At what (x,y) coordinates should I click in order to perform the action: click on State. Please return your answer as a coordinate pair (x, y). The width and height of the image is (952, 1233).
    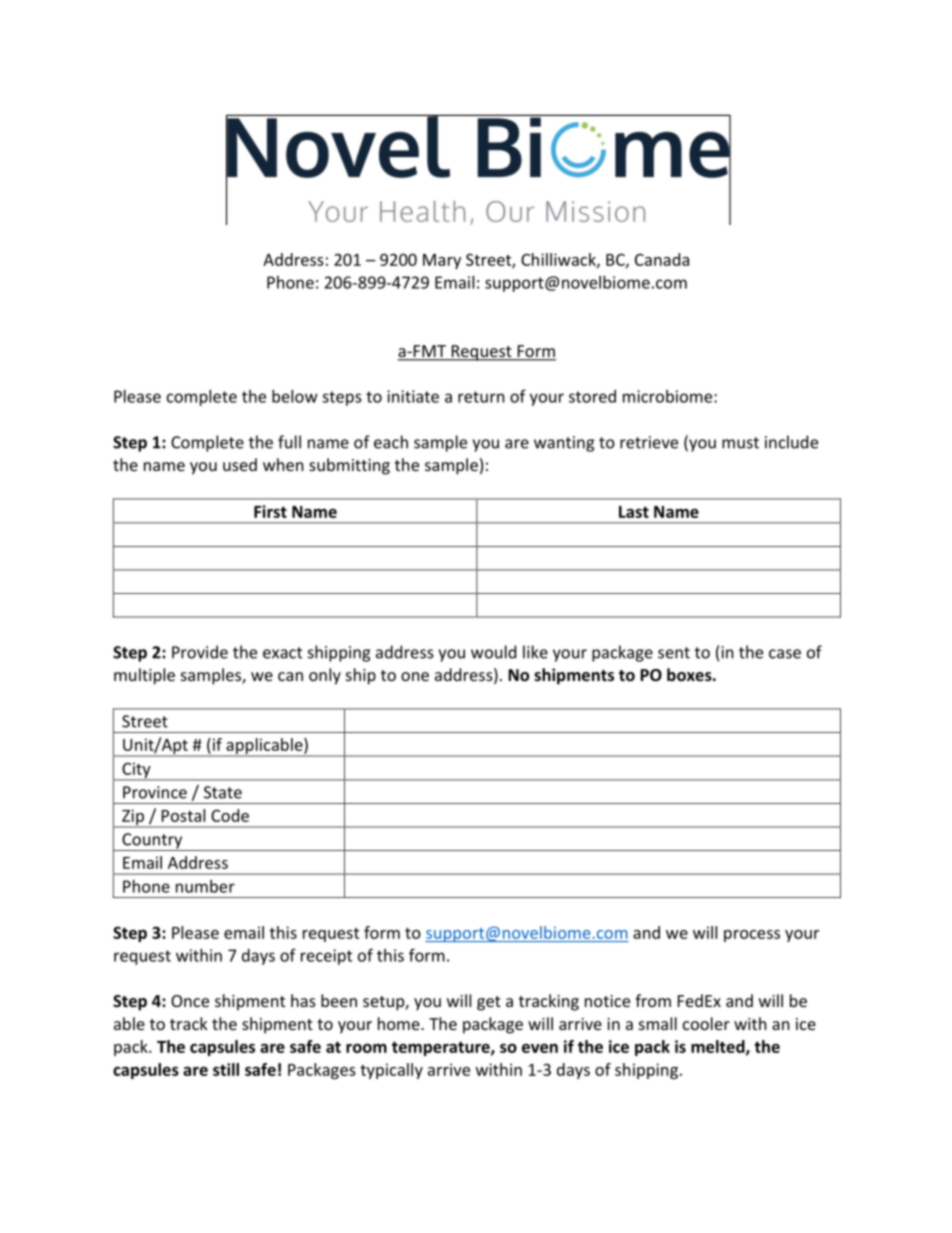
    Looking at the image, I should click on (223, 792).
